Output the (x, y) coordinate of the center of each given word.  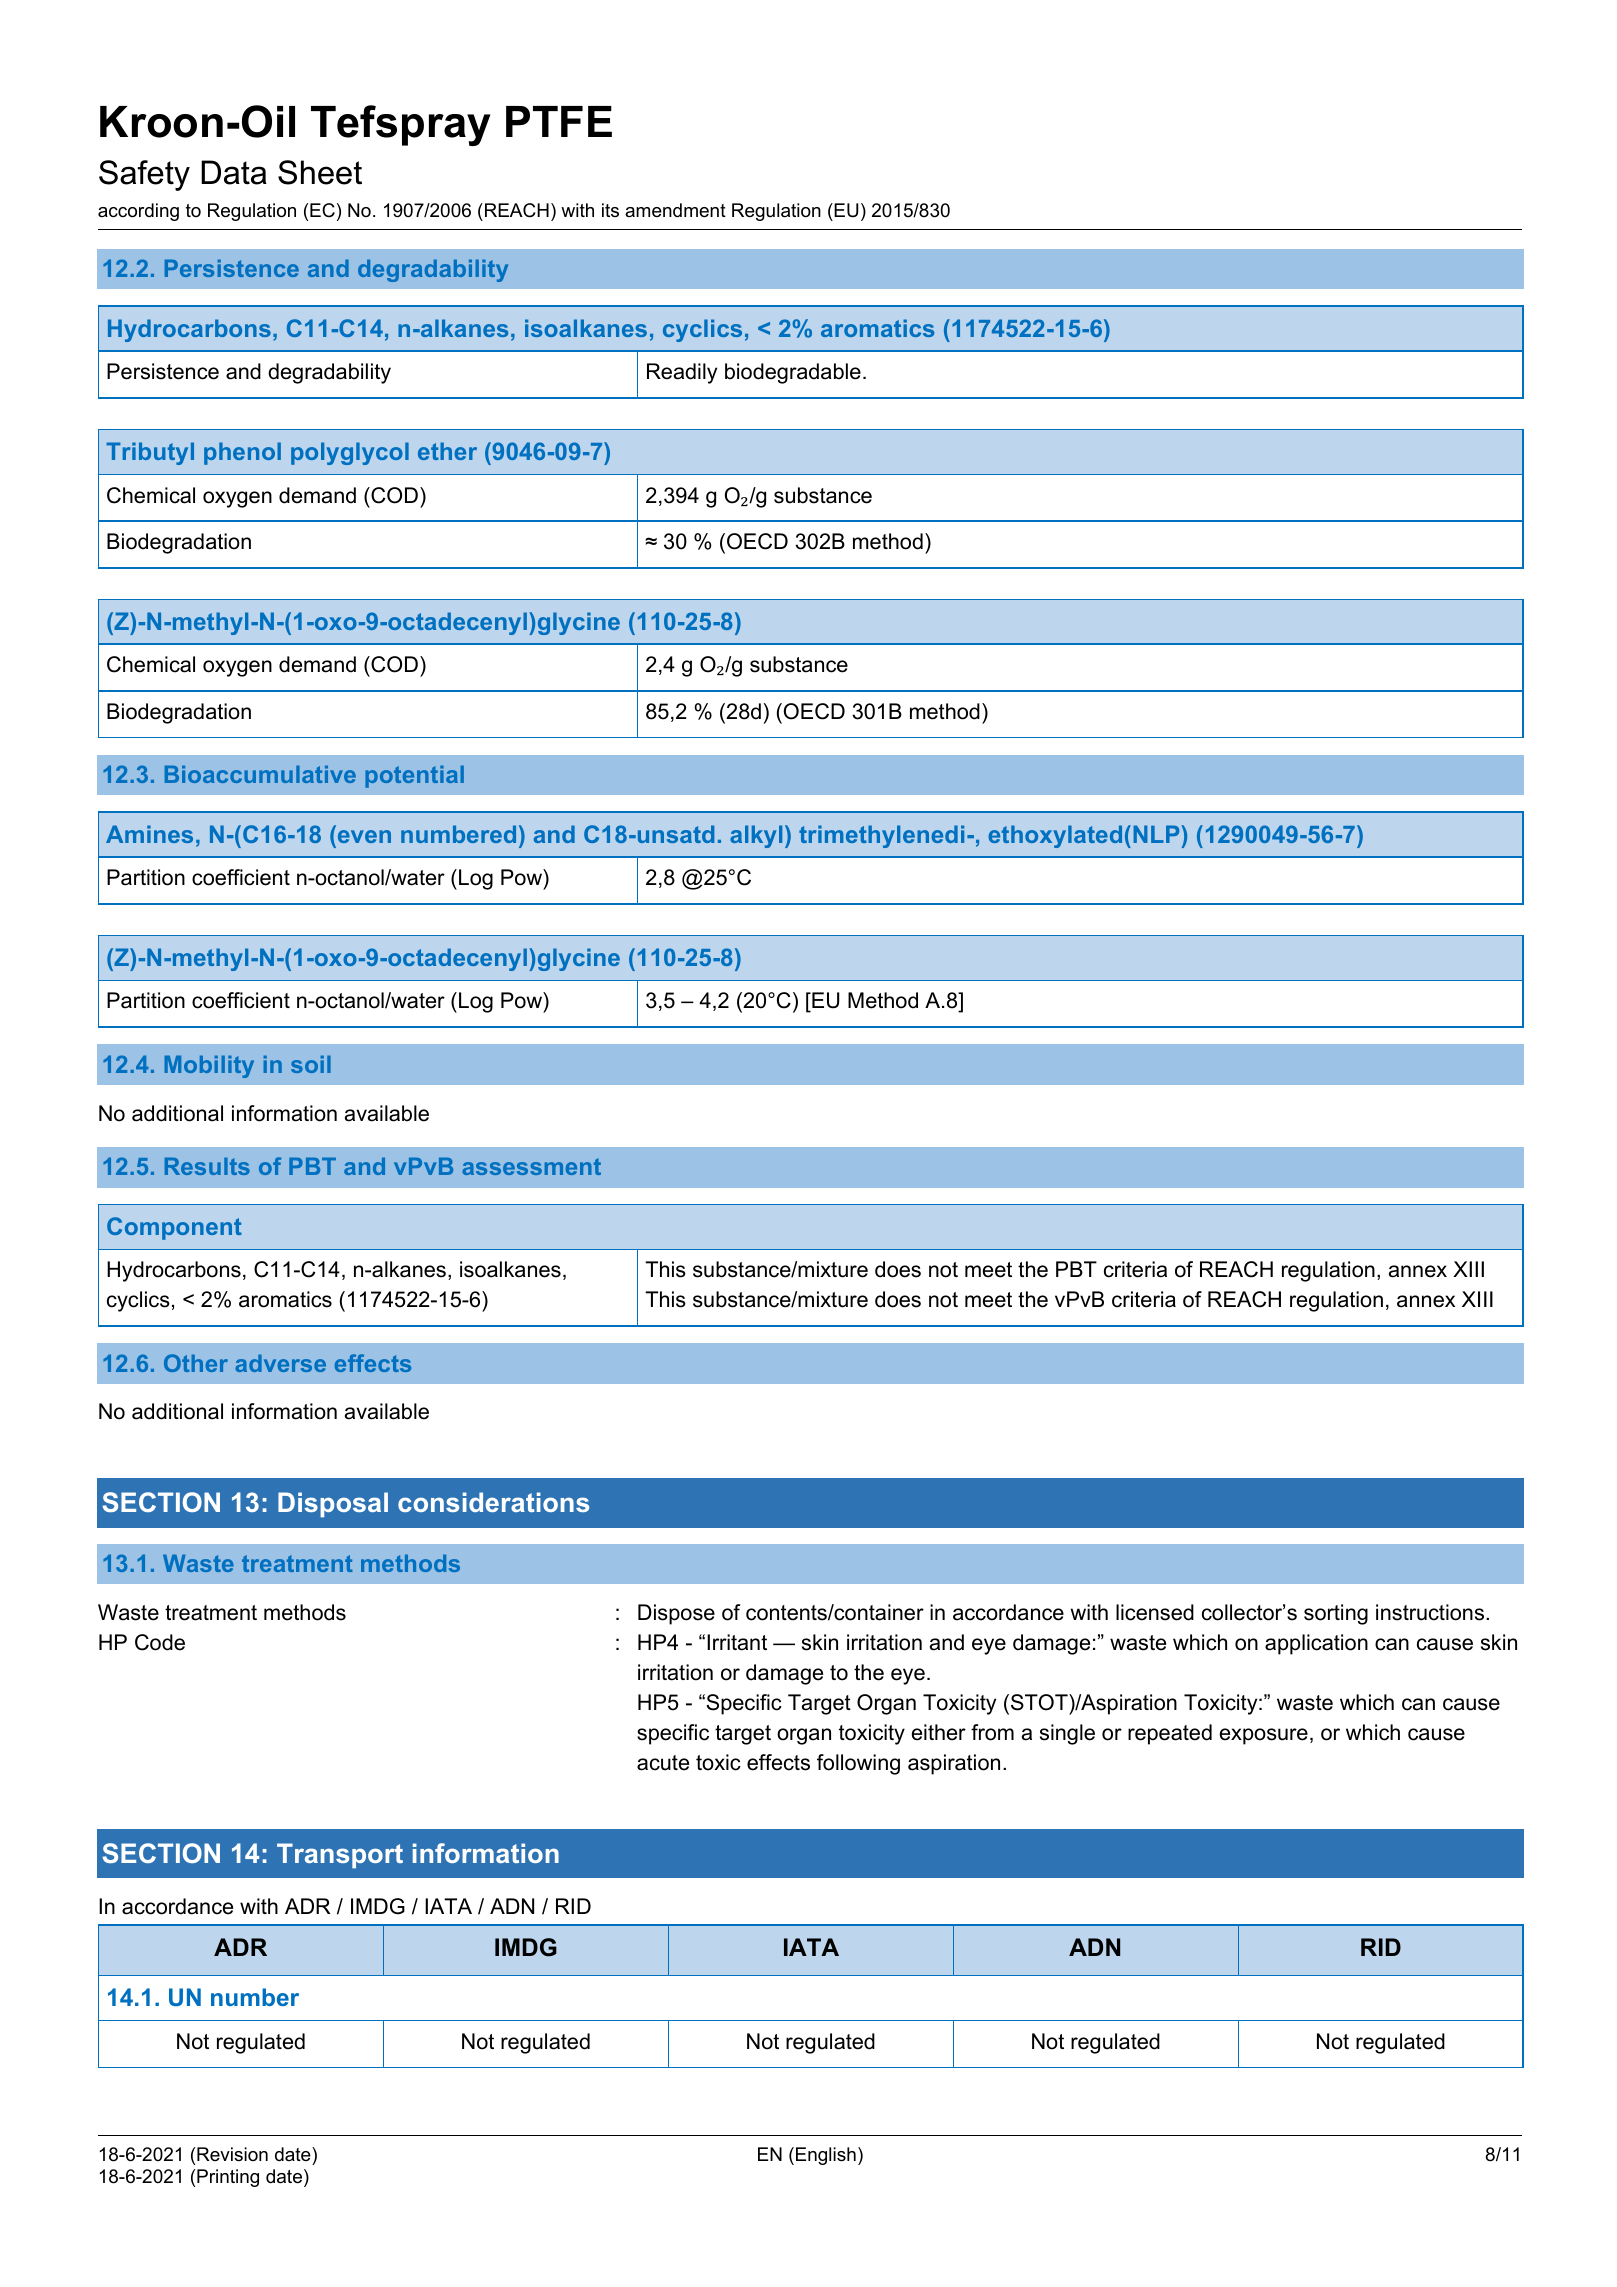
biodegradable (793, 373)
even (364, 836)
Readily (682, 373)
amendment (675, 210)
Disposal (333, 1505)
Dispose (676, 1614)
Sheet (320, 172)
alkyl (756, 836)
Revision (232, 2154)
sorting (1336, 1614)
